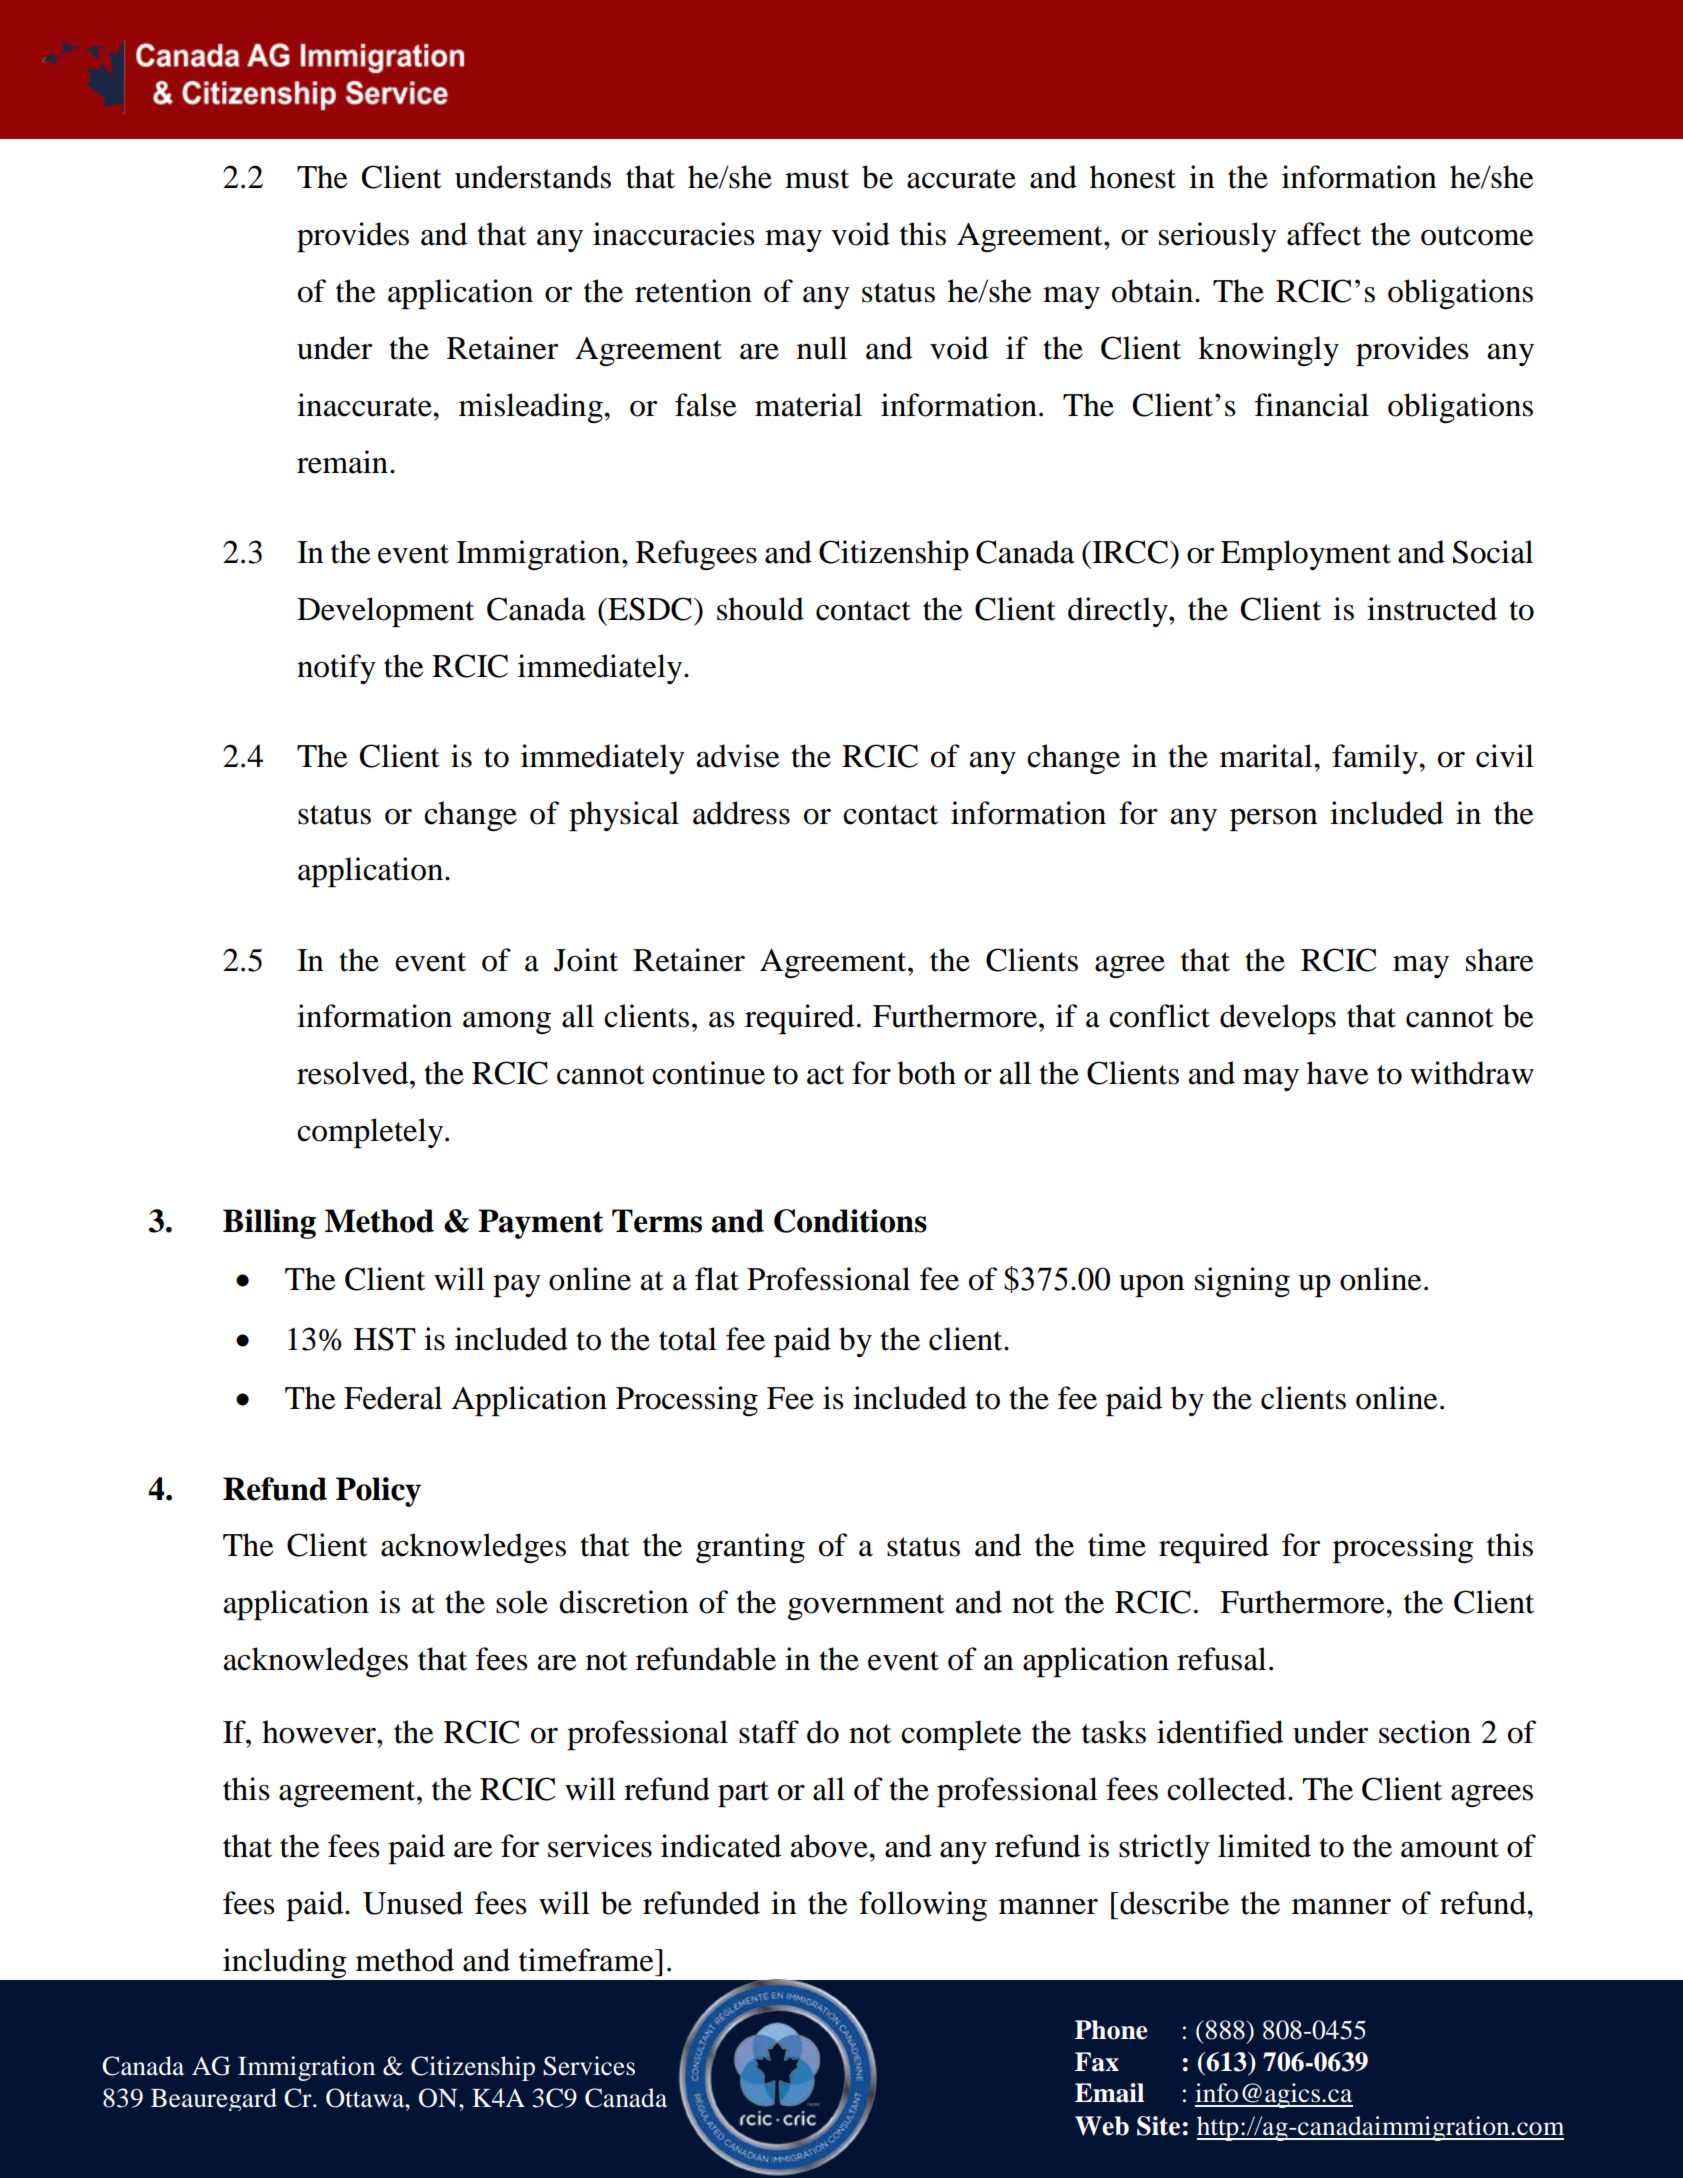 The width and height of the page is (1683, 2178). I want to click on family, so click(1376, 759).
